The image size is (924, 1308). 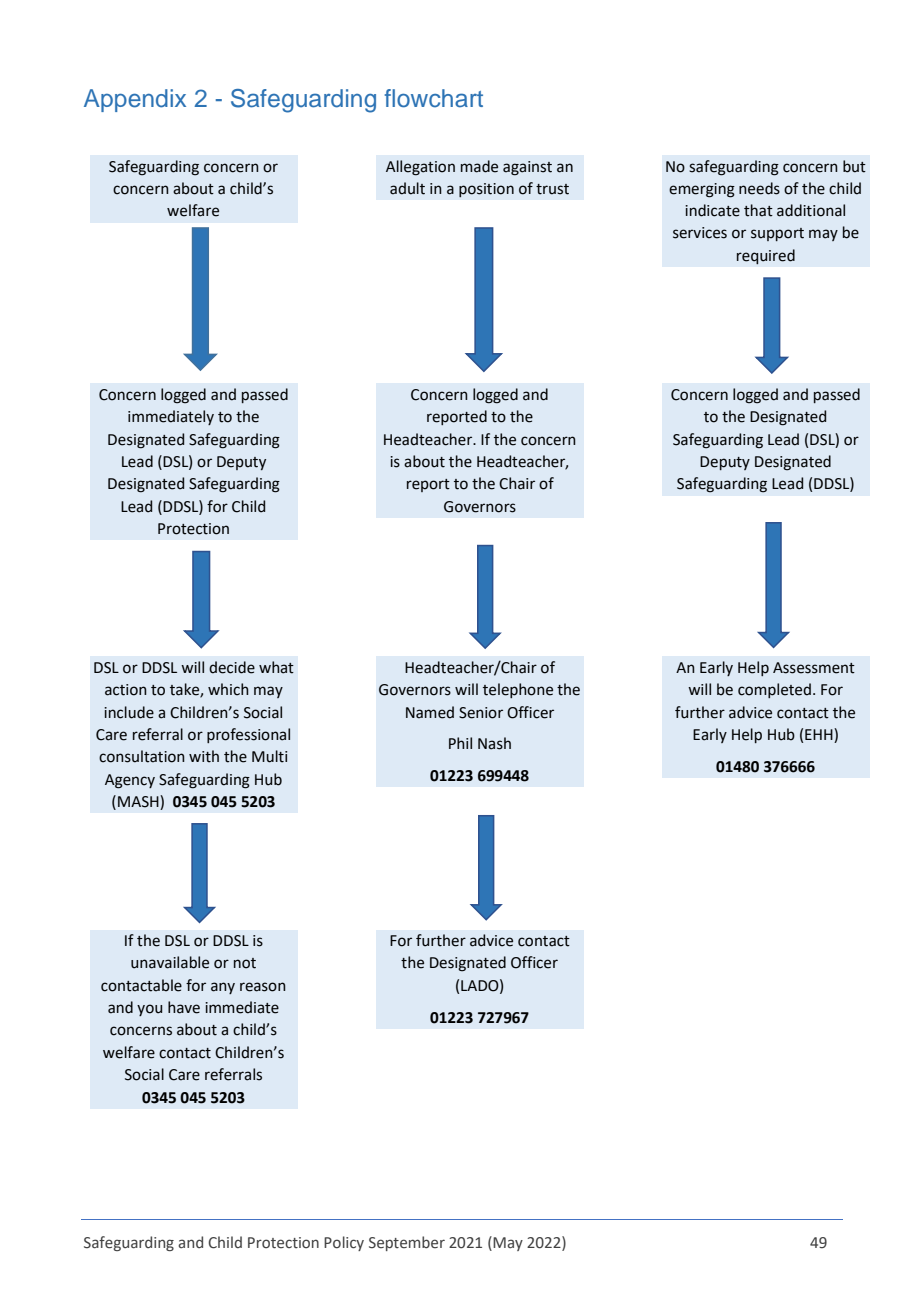 I want to click on telephone, so click(x=518, y=690).
